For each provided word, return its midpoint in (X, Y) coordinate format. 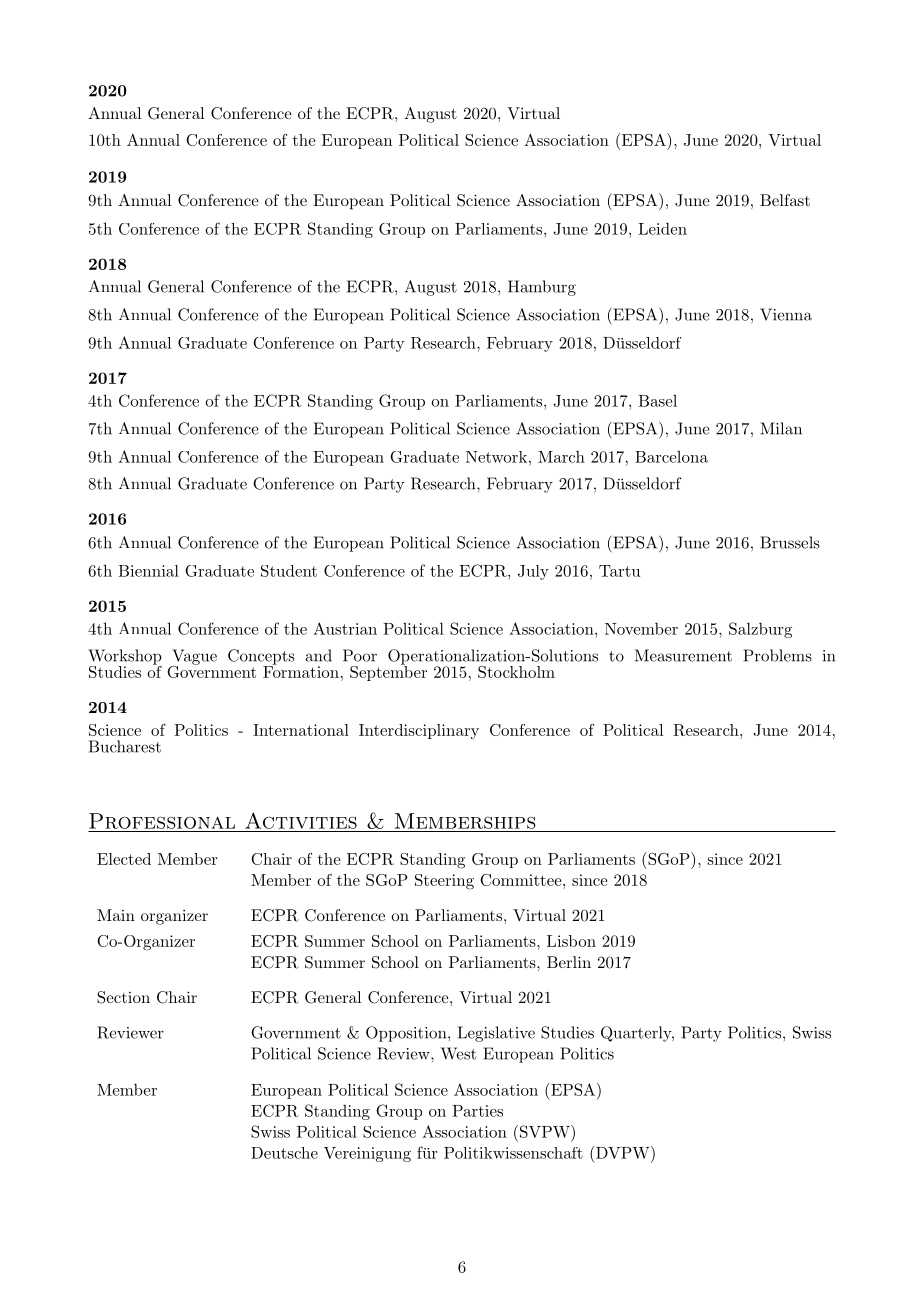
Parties (477, 1111)
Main (116, 915)
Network (496, 457)
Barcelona (671, 457)
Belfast (785, 200)
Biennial (148, 571)
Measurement (683, 655)
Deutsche (284, 1153)
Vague (194, 658)
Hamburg (542, 288)
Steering (444, 882)
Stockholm (516, 672)
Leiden (662, 228)
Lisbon (571, 941)
